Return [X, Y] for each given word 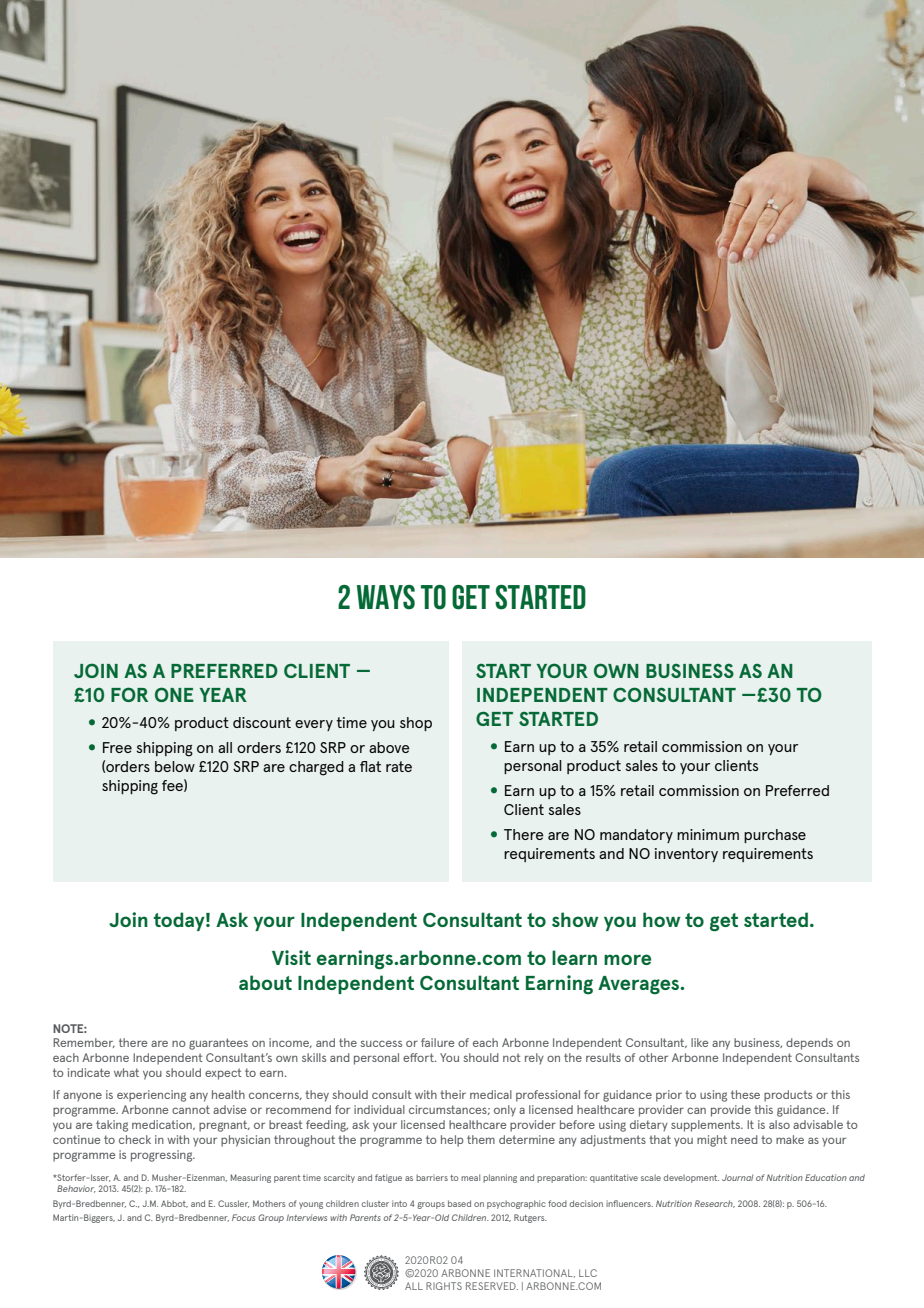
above [389, 747]
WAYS [386, 597]
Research [714, 1204]
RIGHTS [444, 1286]
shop [416, 724]
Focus [243, 1217]
